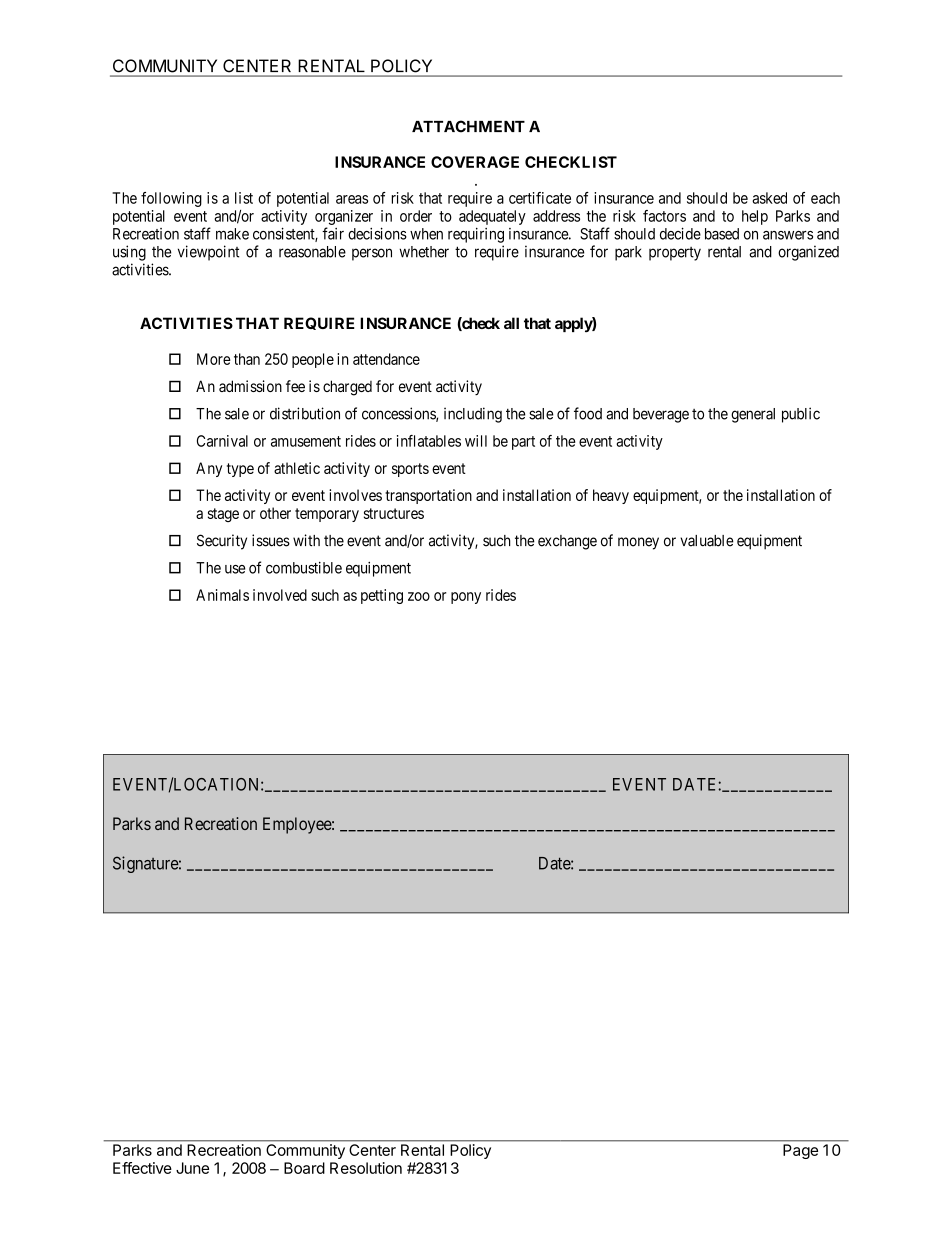  What do you see at coordinates (171, 199) in the screenshot?
I see `following` at bounding box center [171, 199].
